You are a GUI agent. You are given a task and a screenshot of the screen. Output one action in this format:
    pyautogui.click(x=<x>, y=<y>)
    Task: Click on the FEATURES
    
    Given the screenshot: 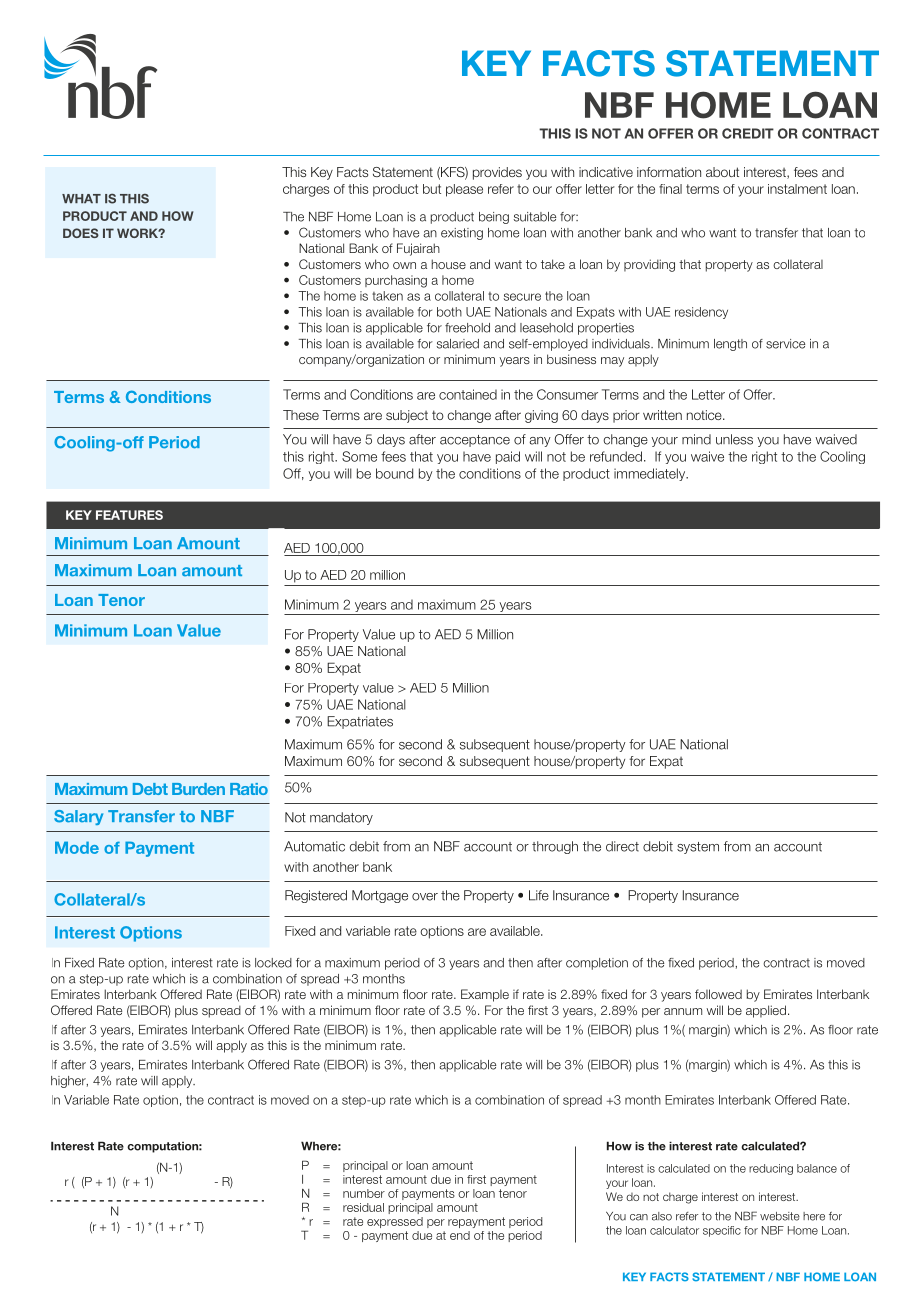 What is the action you would take?
    pyautogui.click(x=129, y=515)
